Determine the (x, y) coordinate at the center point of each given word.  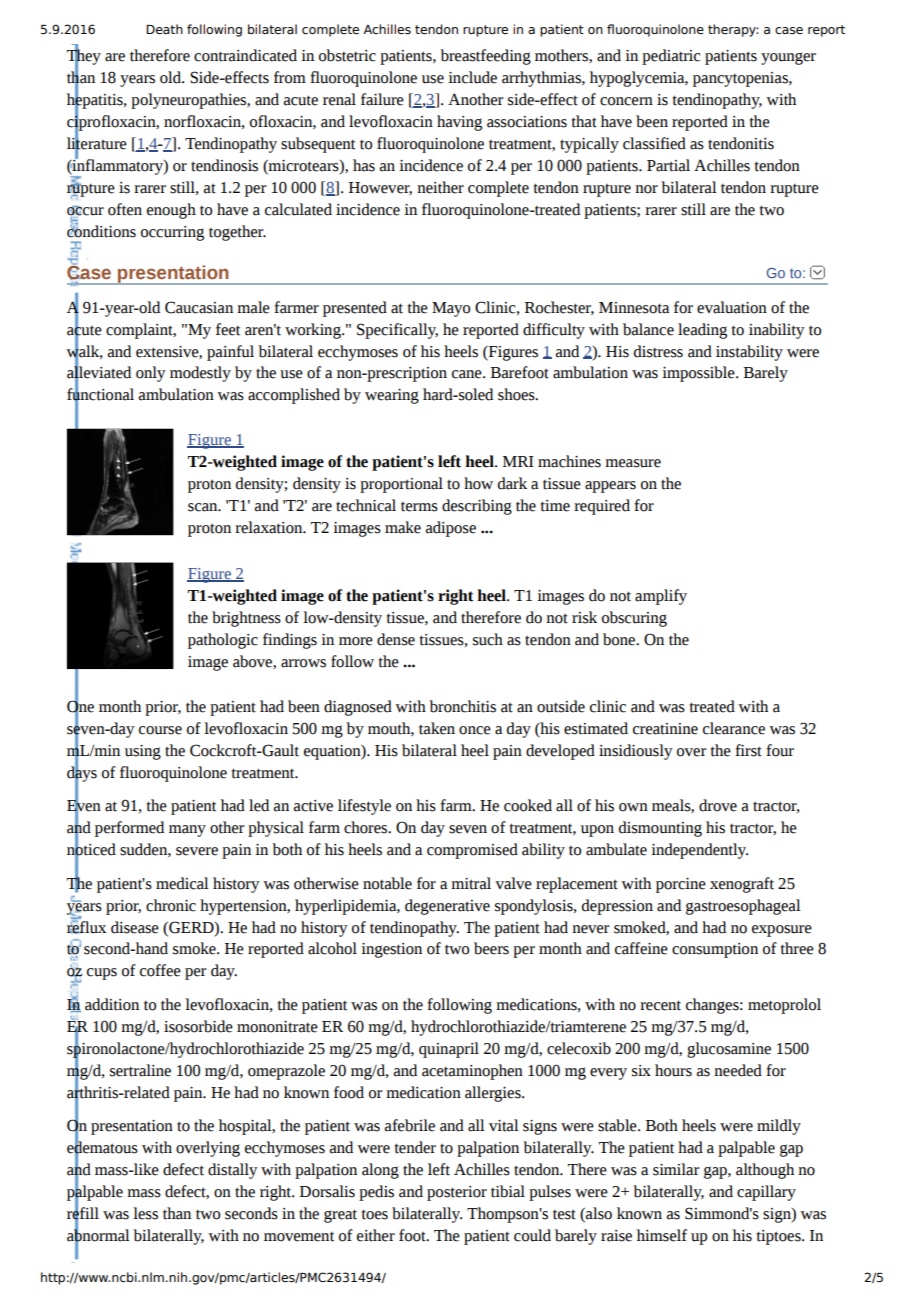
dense (396, 639)
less (145, 1213)
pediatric (671, 57)
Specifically (397, 331)
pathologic (223, 641)
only (151, 374)
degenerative (447, 907)
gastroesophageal (743, 907)
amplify (661, 597)
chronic (171, 905)
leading (702, 331)
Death (164, 29)
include (472, 77)
